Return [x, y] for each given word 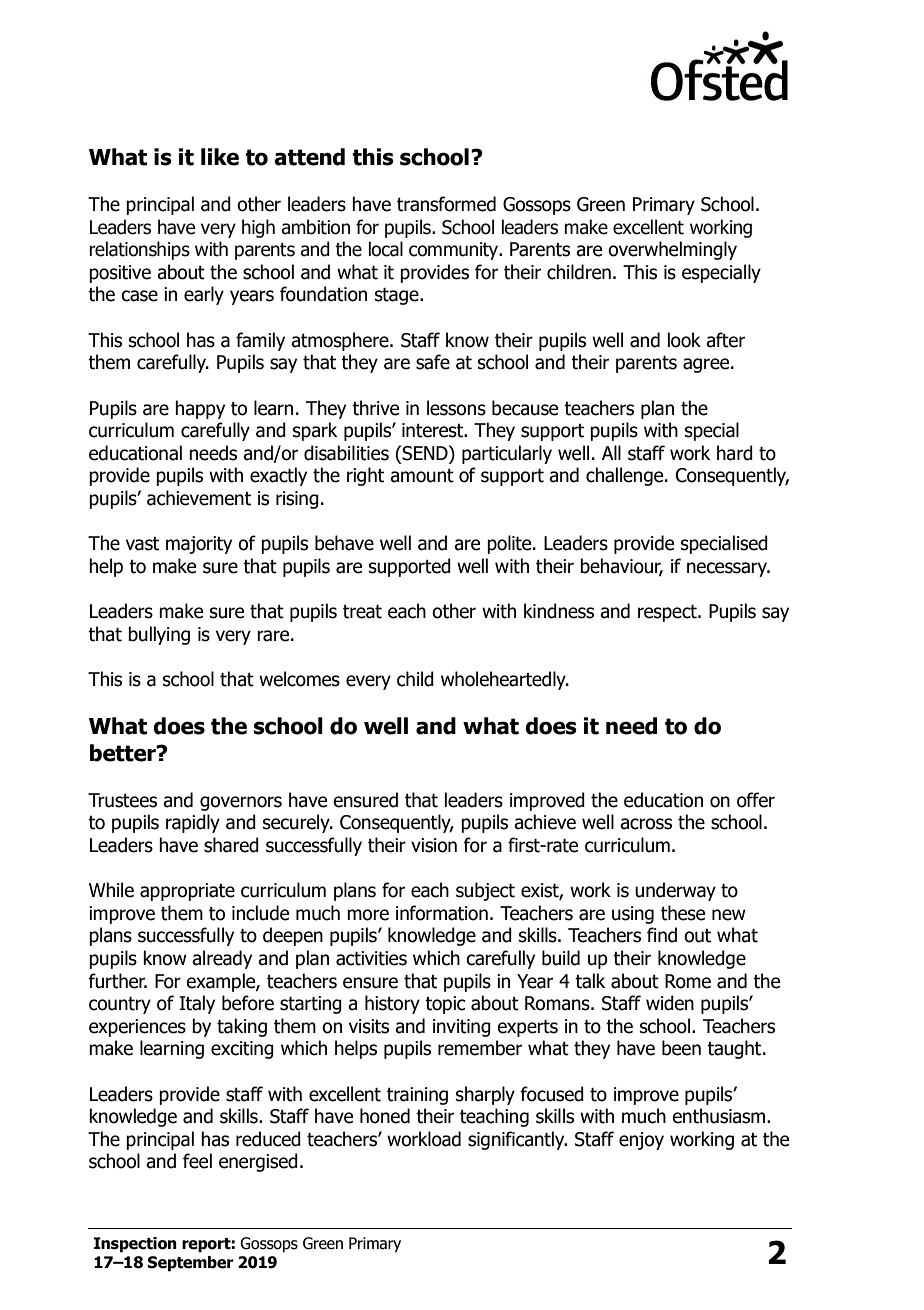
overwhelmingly [672, 250]
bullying [159, 635]
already [222, 959]
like [220, 157]
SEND [426, 453]
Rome [688, 981]
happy [200, 409]
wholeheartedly [504, 680]
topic [445, 1005]
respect [668, 613]
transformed [446, 204]
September [190, 1264]
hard [735, 453]
